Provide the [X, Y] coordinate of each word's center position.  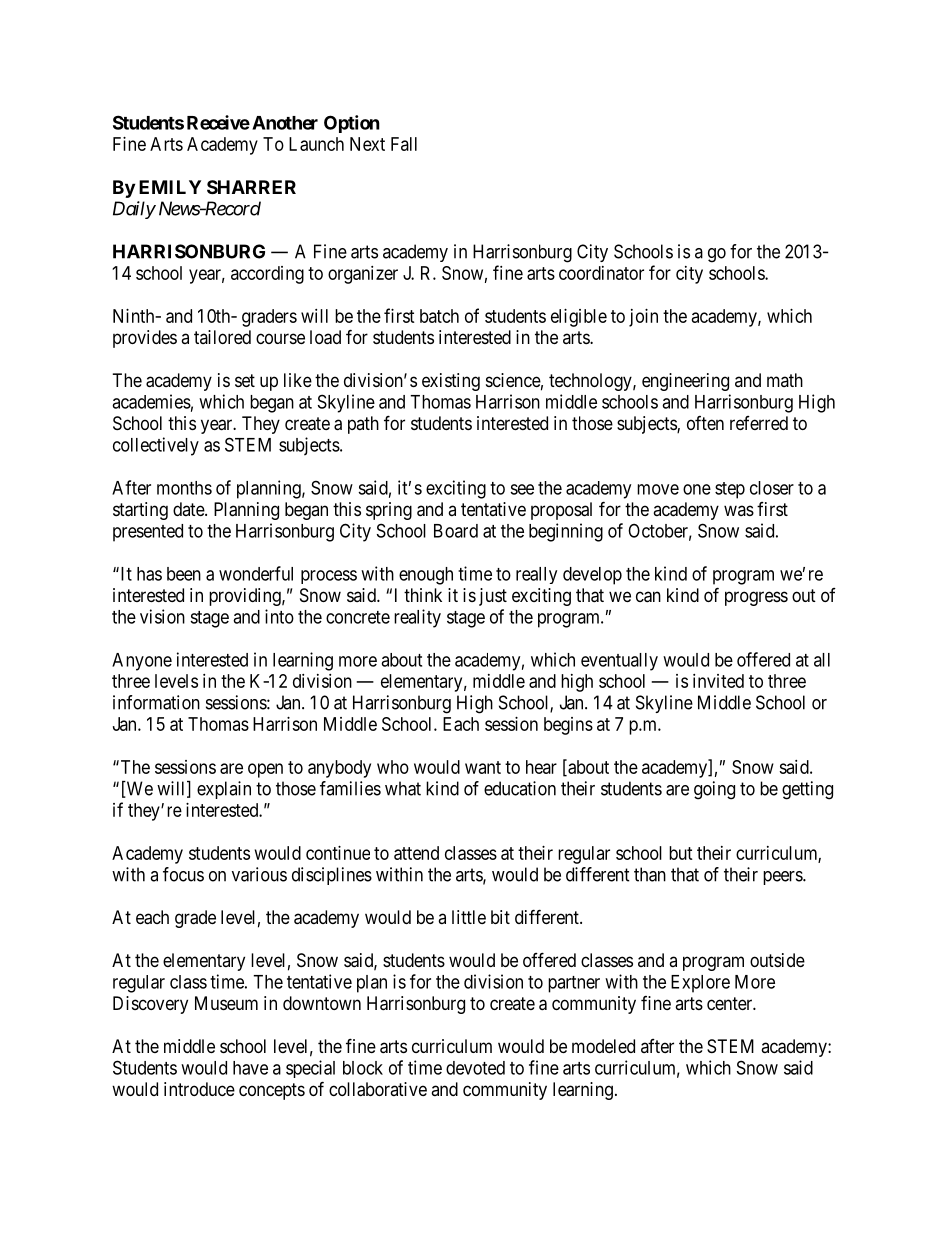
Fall [404, 144]
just [493, 597]
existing [451, 382]
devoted [475, 1068]
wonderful [256, 573]
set [245, 380]
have [250, 1068]
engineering [685, 382]
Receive [218, 122]
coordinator [601, 273]
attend [416, 853]
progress [756, 598]
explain [224, 790]
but [681, 853]
